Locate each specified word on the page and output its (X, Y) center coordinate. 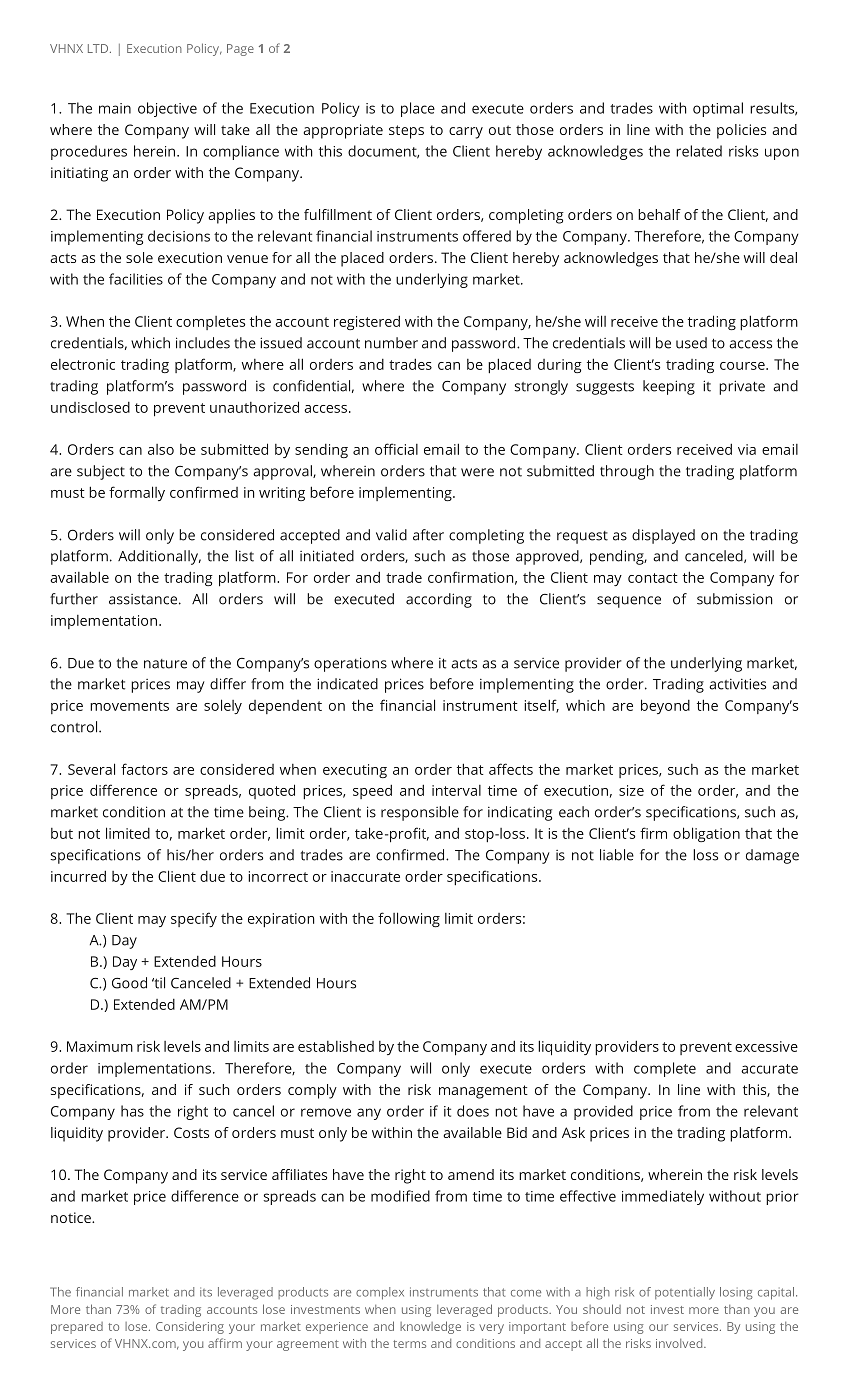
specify (194, 919)
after (428, 535)
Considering (190, 1327)
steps (406, 132)
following (409, 919)
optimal (718, 109)
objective (167, 109)
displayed (663, 536)
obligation (706, 834)
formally (137, 493)
